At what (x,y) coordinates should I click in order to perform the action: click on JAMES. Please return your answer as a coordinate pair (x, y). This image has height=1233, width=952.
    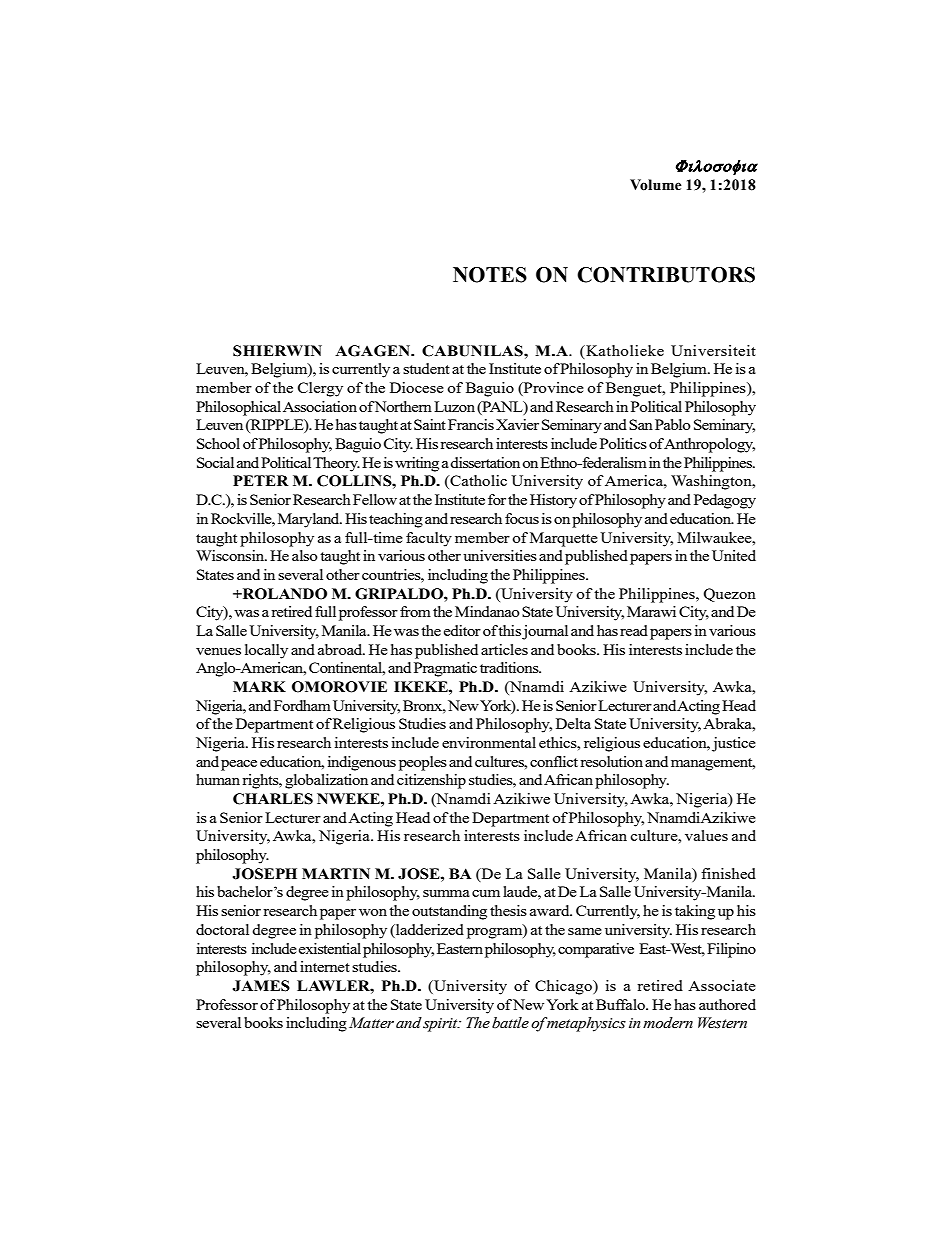
    Looking at the image, I should click on (261, 986).
